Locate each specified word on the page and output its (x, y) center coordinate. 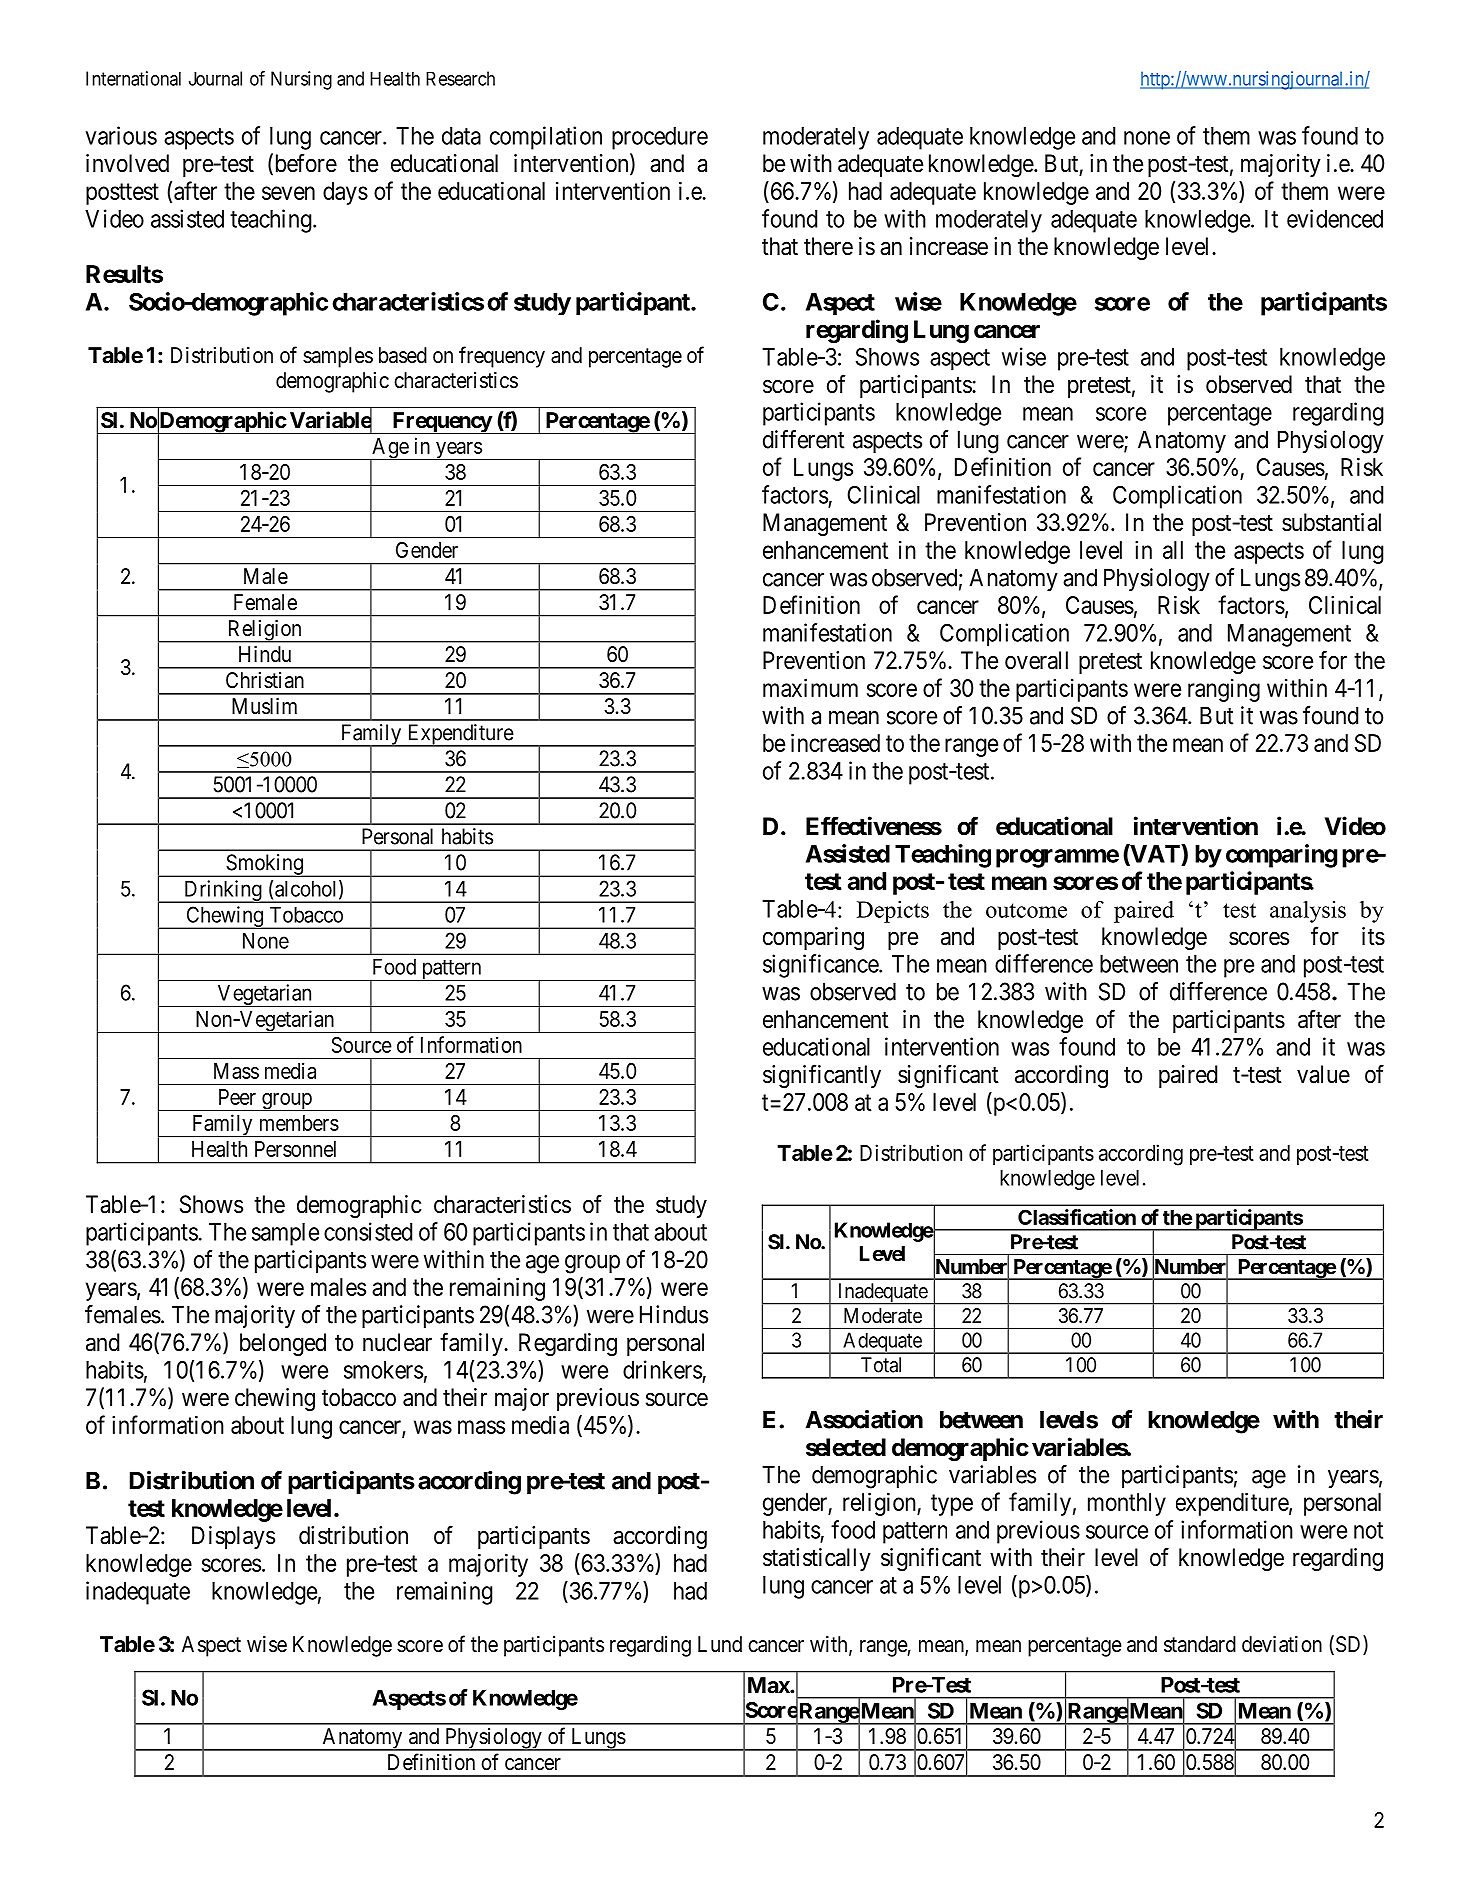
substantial (1331, 522)
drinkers (662, 1369)
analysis (1308, 912)
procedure (660, 138)
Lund (720, 1644)
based (403, 355)
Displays (233, 1537)
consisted (368, 1231)
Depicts (893, 912)
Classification (1077, 1217)
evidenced (1335, 218)
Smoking (264, 865)
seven (288, 193)
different (803, 439)
